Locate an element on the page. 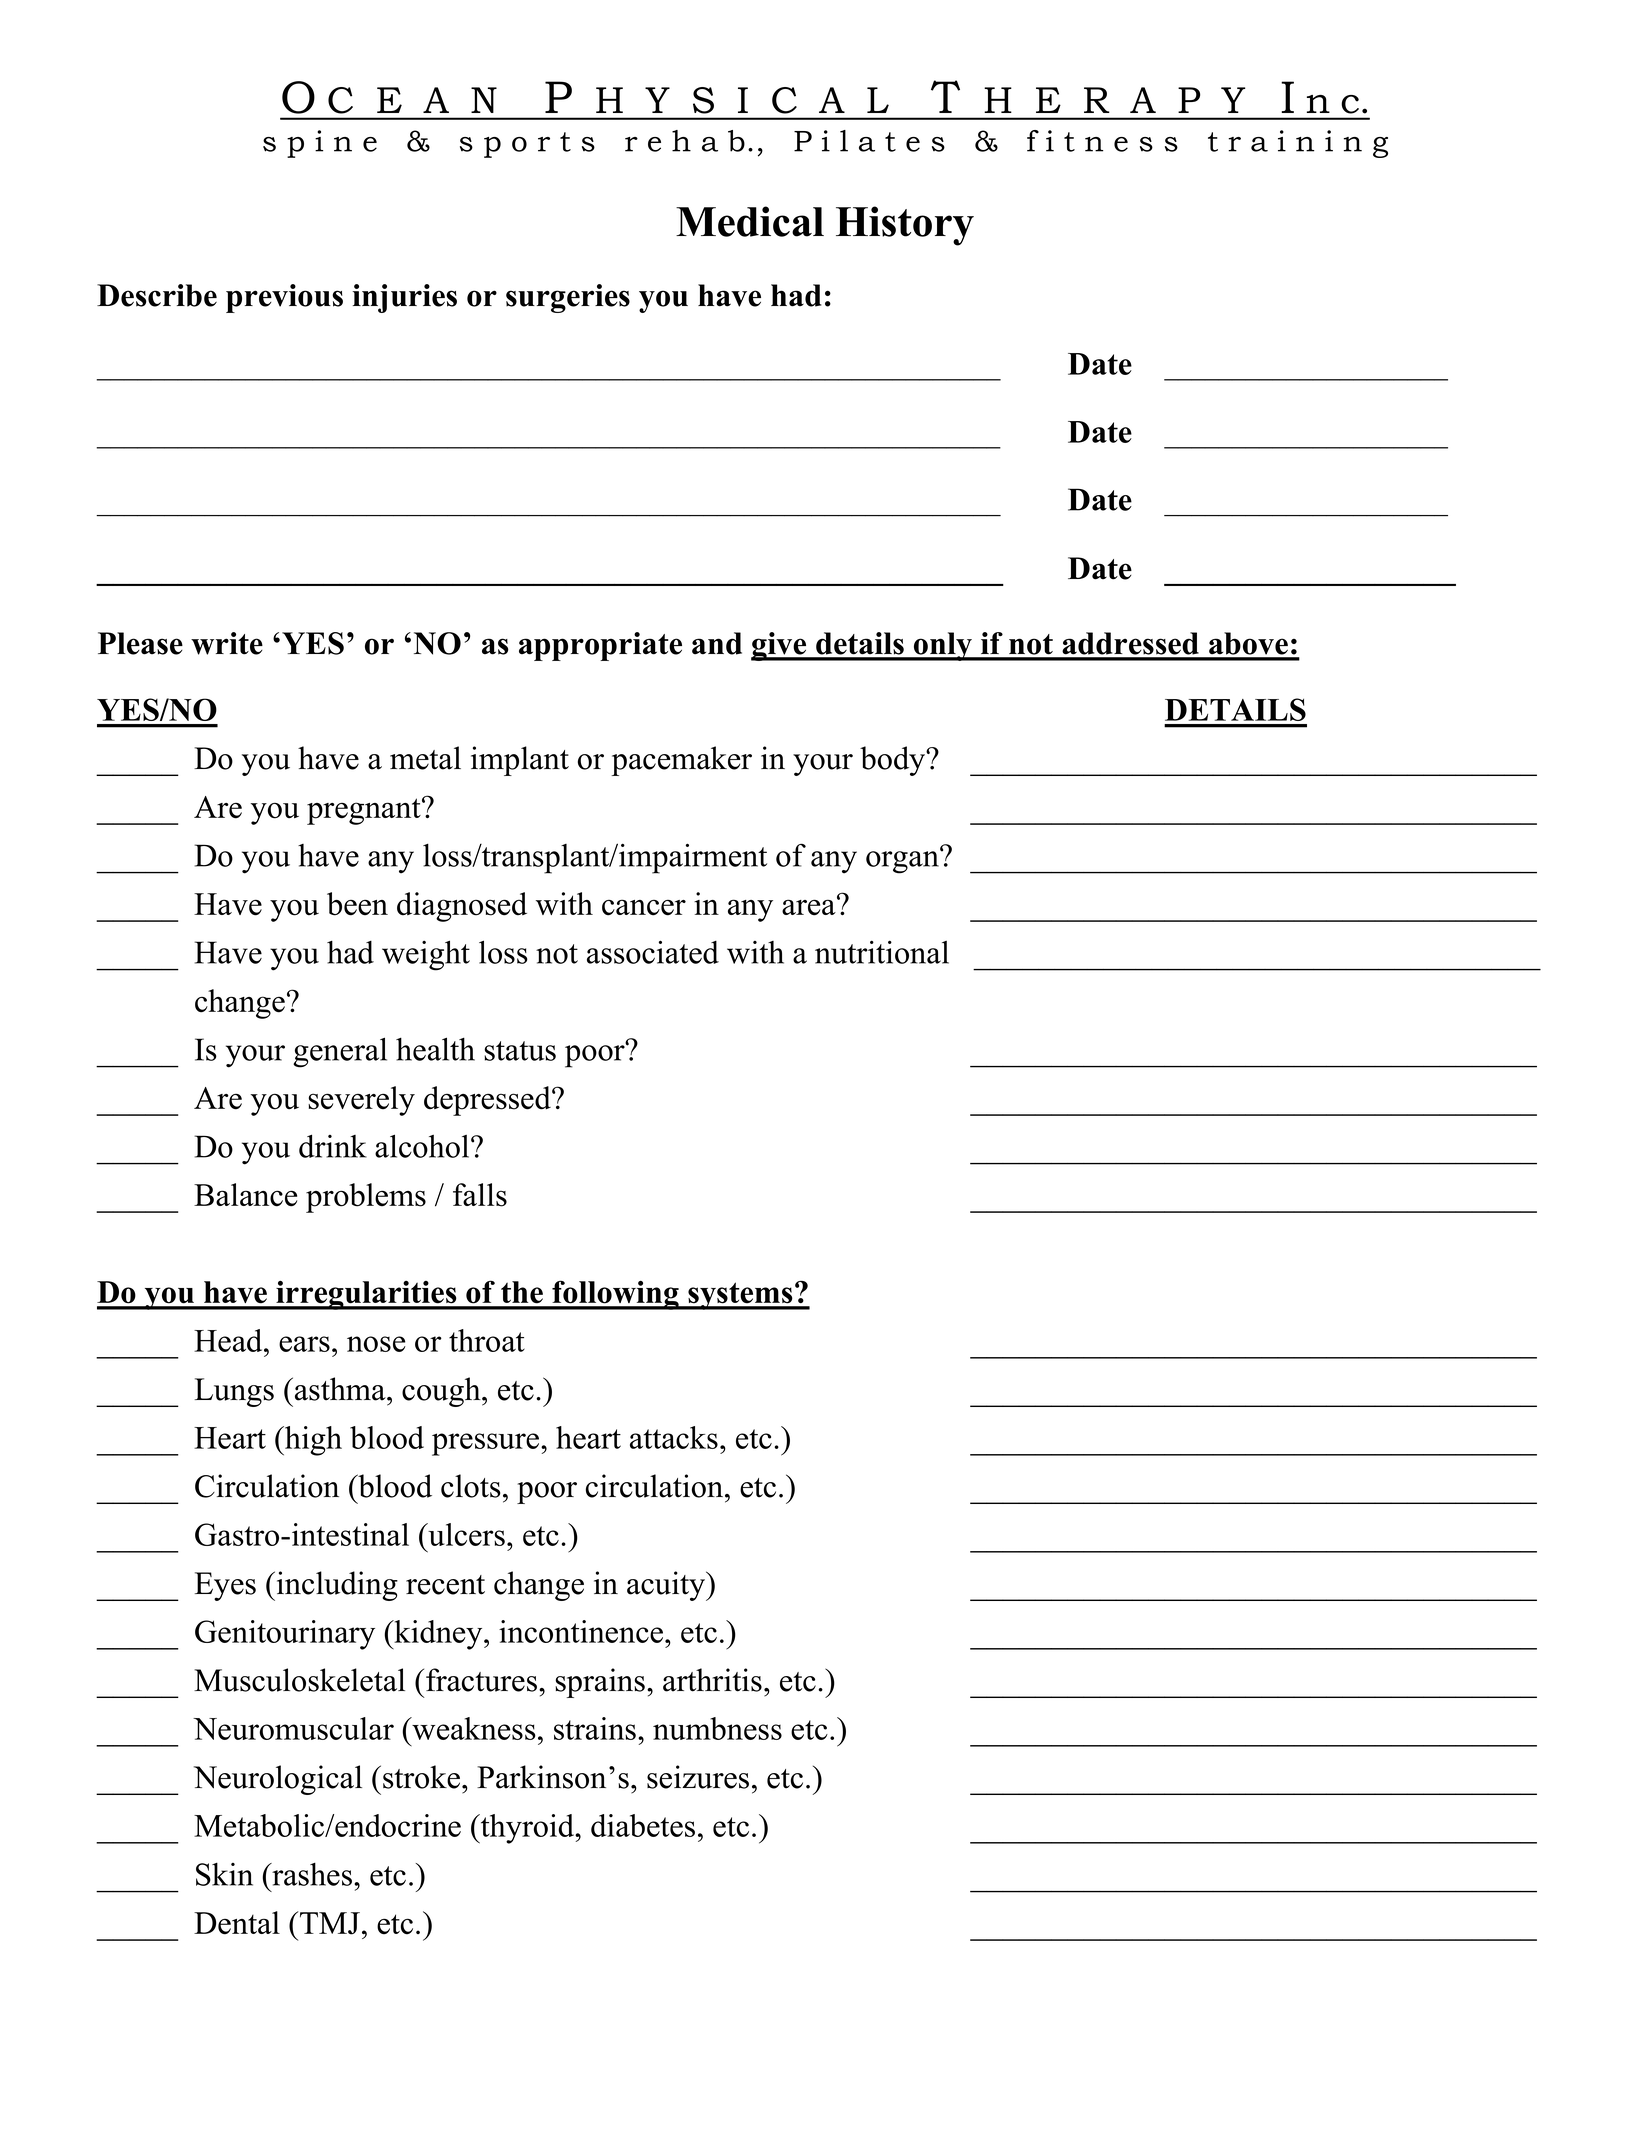 The height and width of the image is (2135, 1650). Head is located at coordinates (229, 1340).
